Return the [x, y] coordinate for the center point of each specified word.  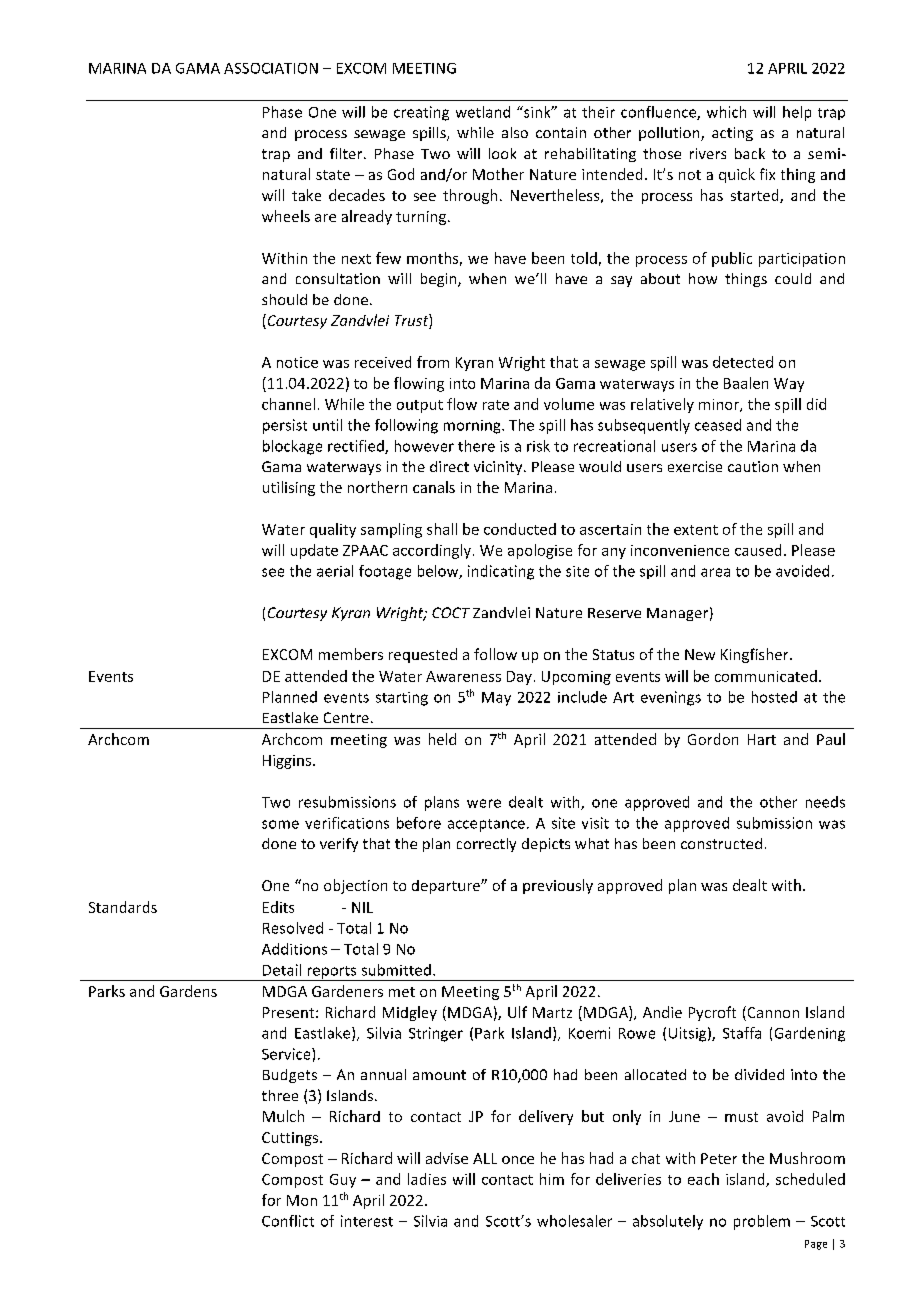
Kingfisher [756, 655]
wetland [483, 112]
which [726, 112]
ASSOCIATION [271, 68]
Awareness [463, 676]
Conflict [288, 1221]
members [351, 654]
